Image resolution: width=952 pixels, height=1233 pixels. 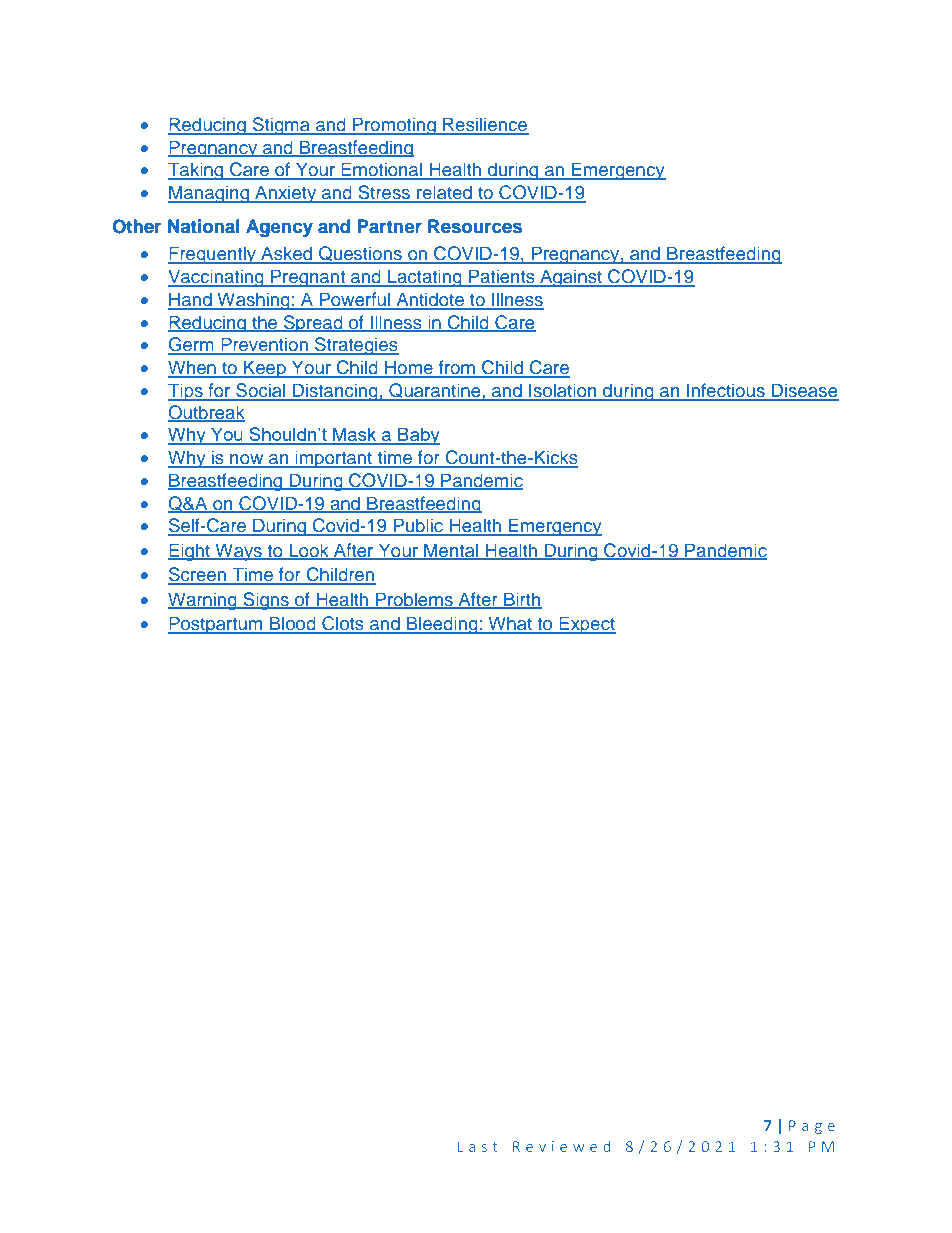 I want to click on Baby, so click(x=418, y=436).
